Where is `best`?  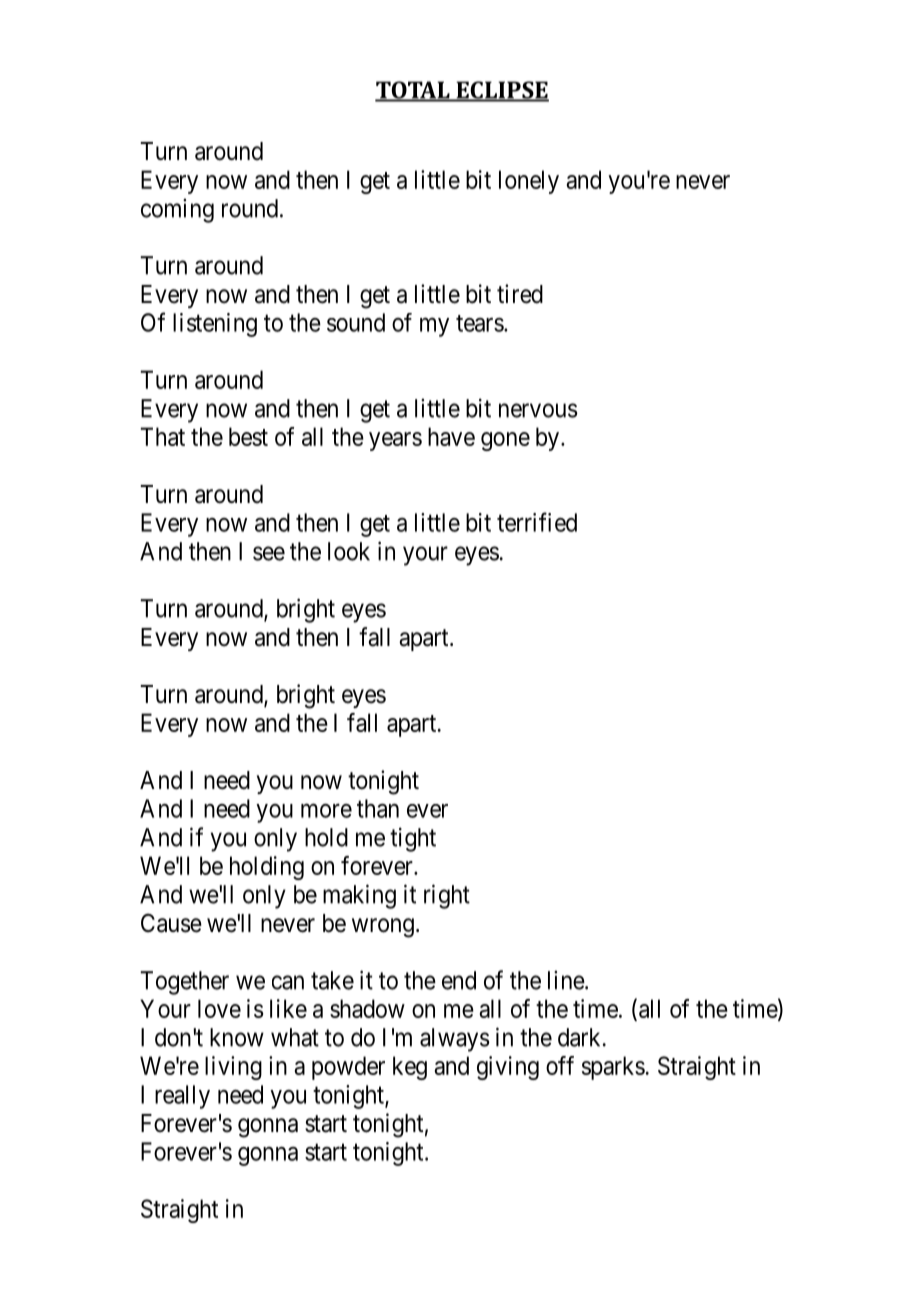 best is located at coordinates (248, 436).
